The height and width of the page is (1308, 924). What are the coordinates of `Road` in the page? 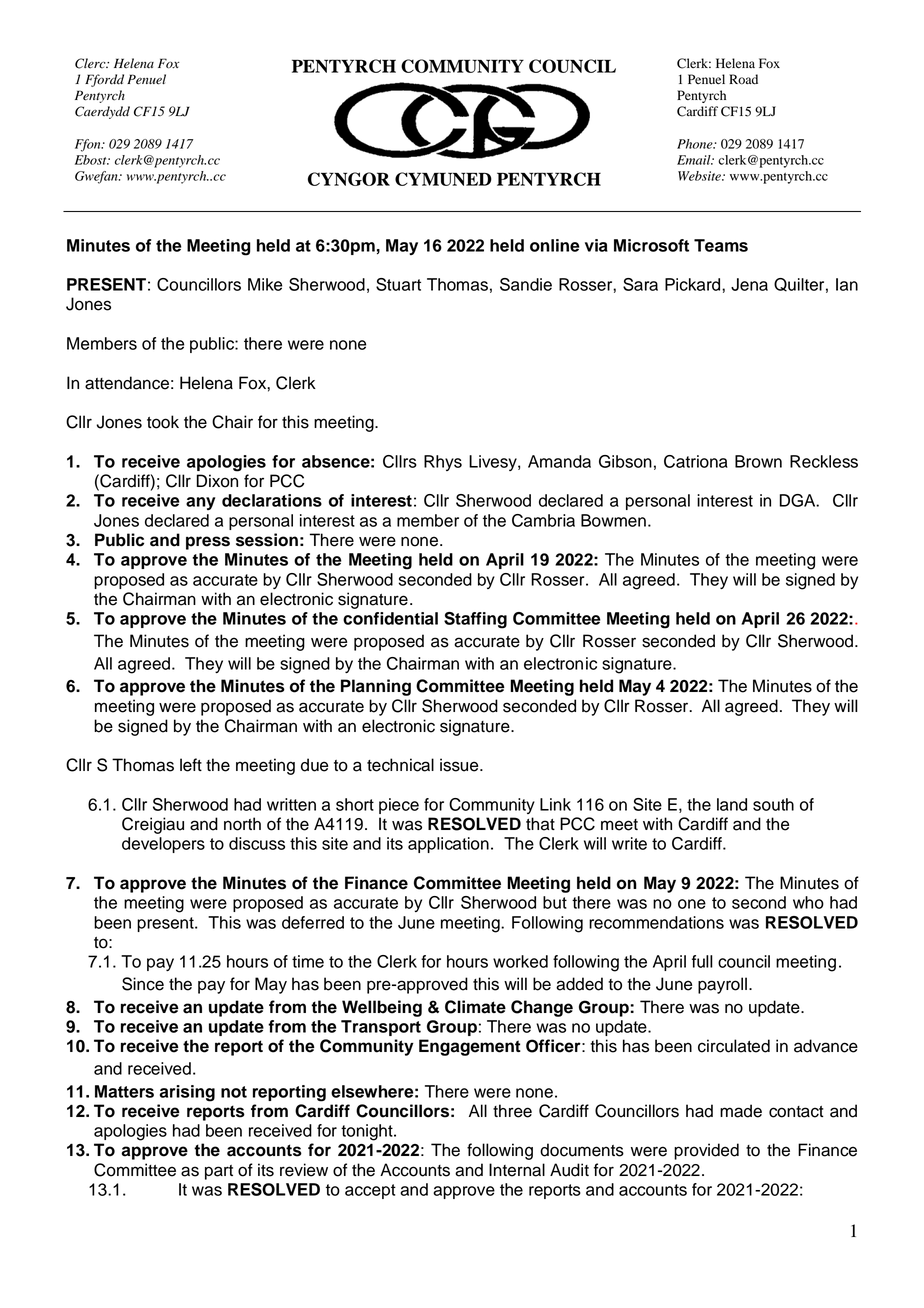 It's located at (743, 79).
